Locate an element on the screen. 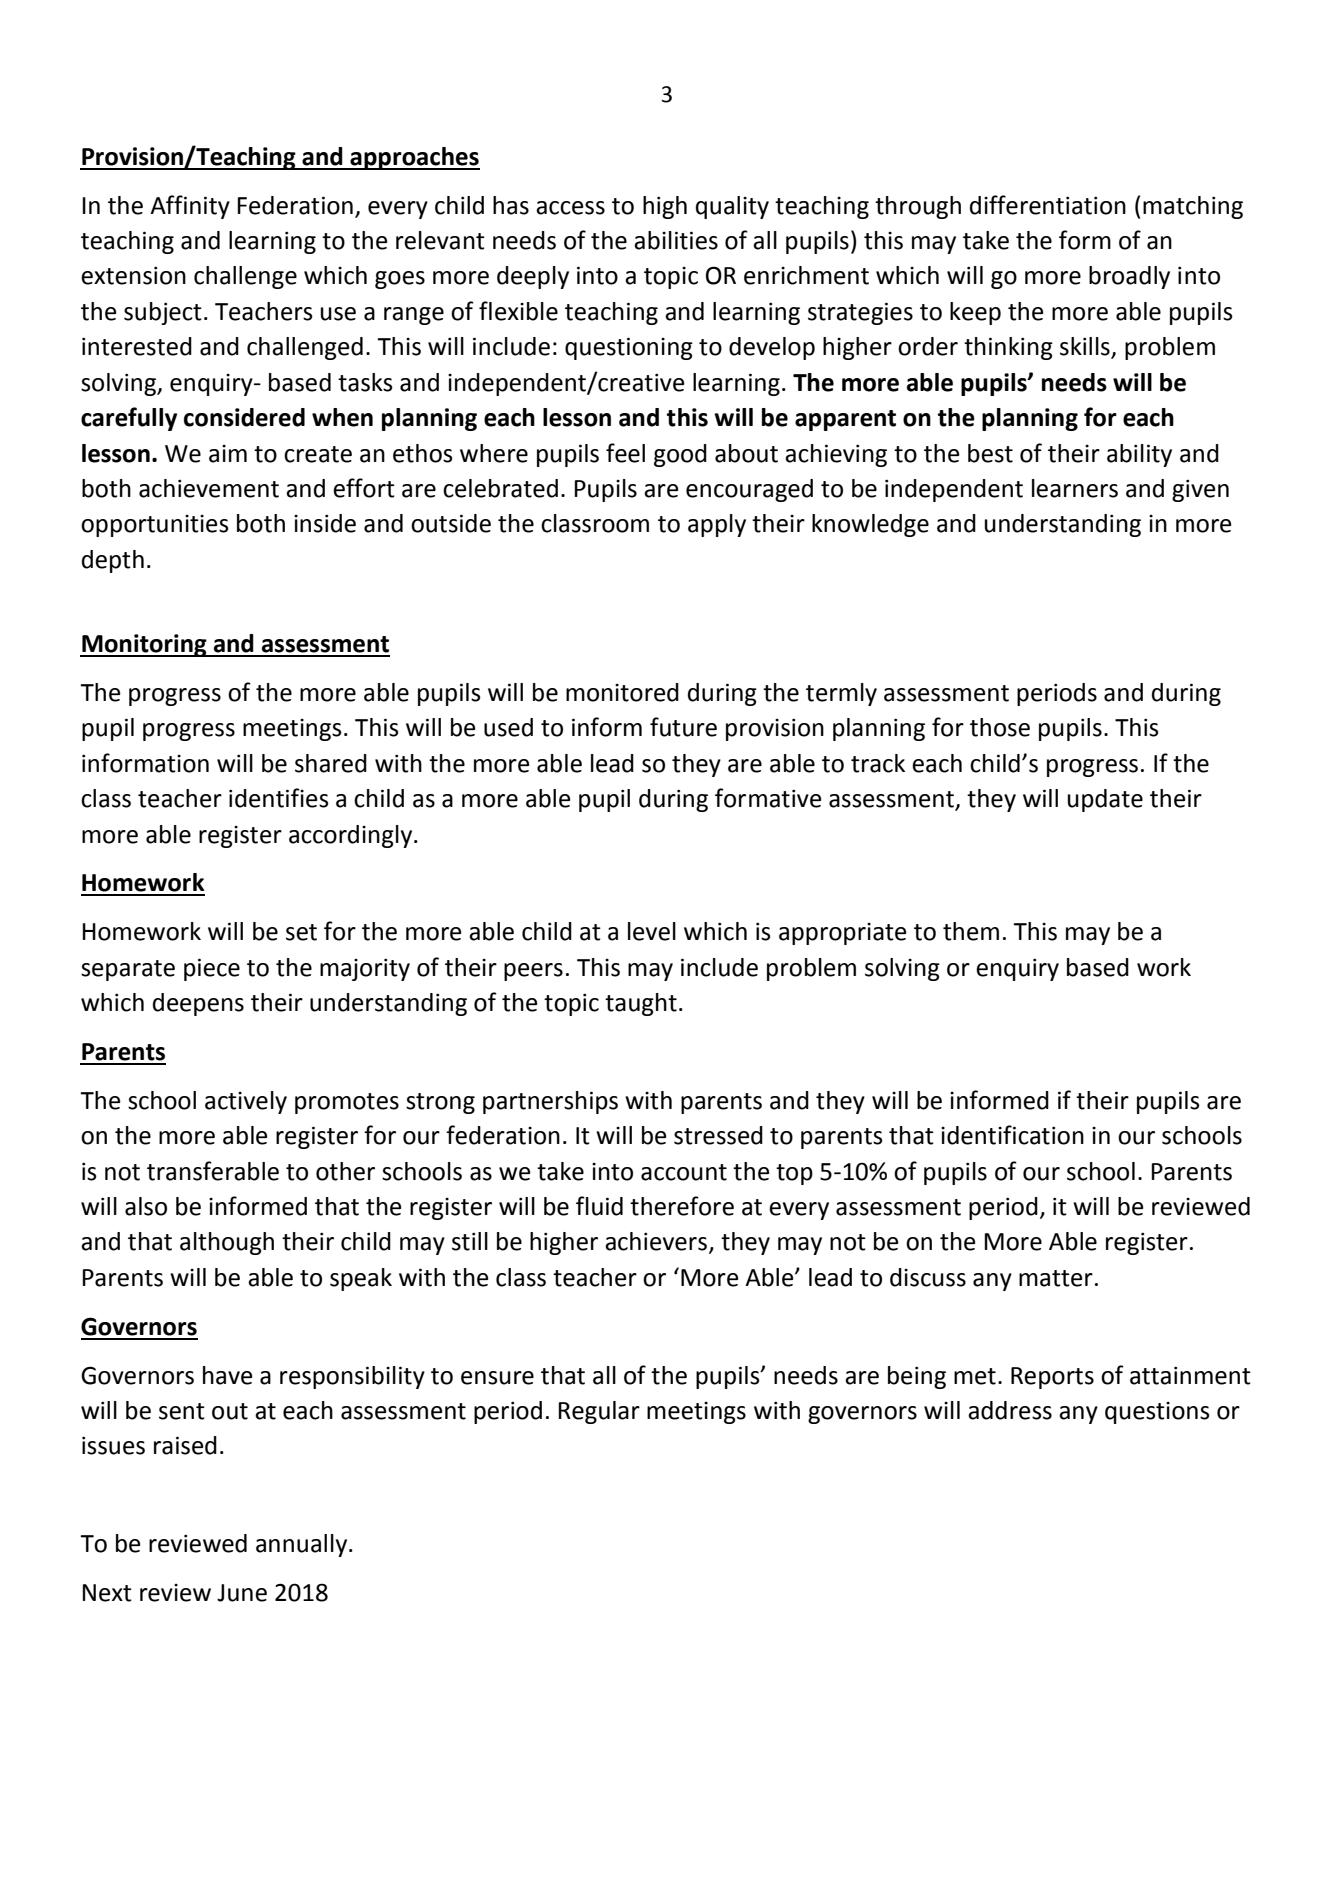  learners is located at coordinates (1075, 488).
